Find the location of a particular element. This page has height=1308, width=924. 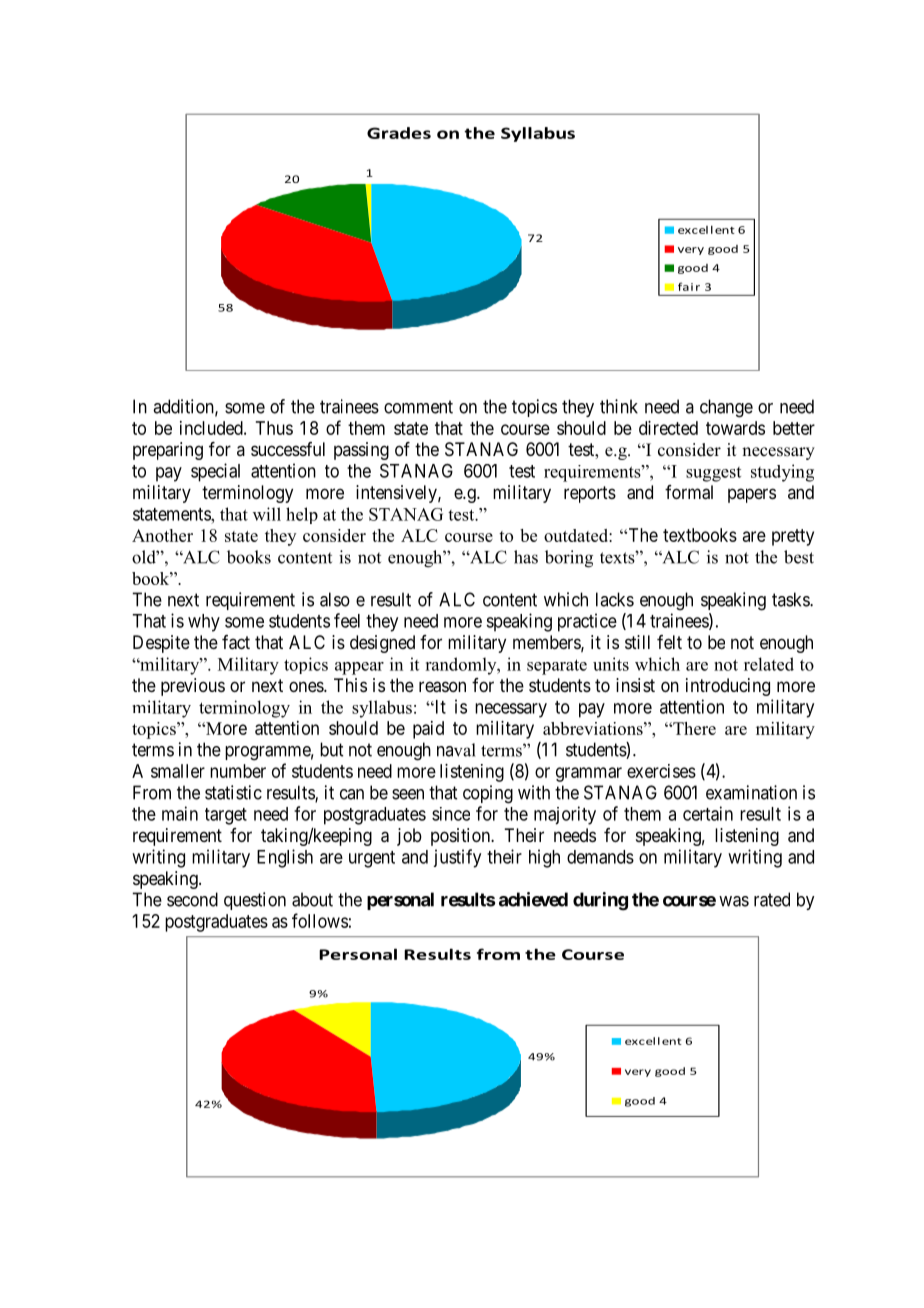

reason is located at coordinates (442, 687).
